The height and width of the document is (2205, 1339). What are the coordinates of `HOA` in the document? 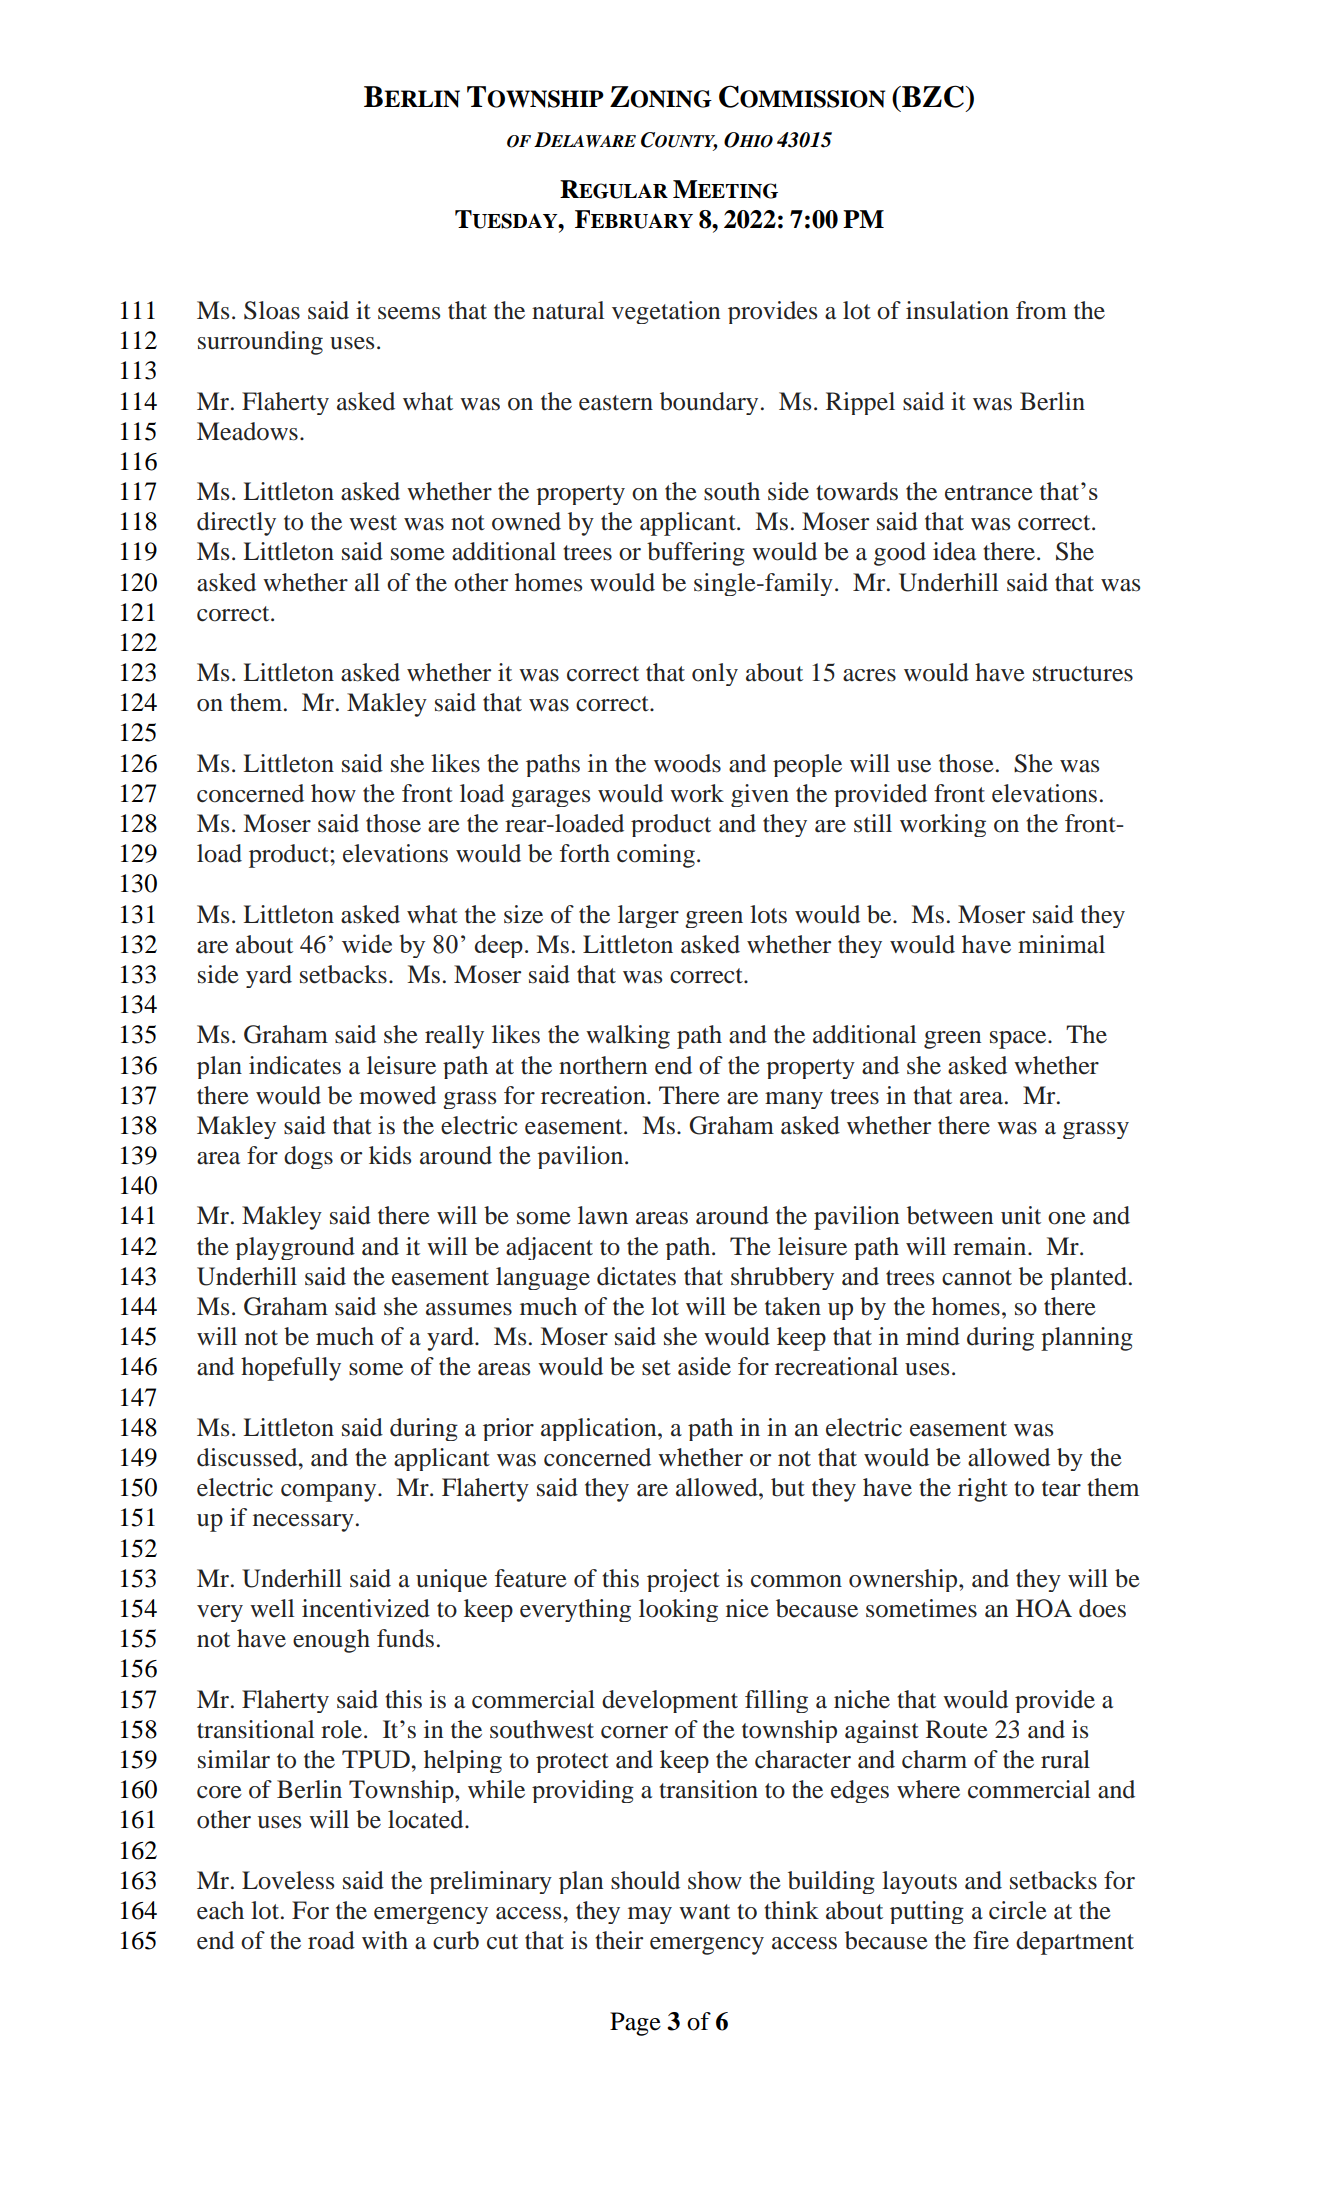 It's located at (1044, 1608).
